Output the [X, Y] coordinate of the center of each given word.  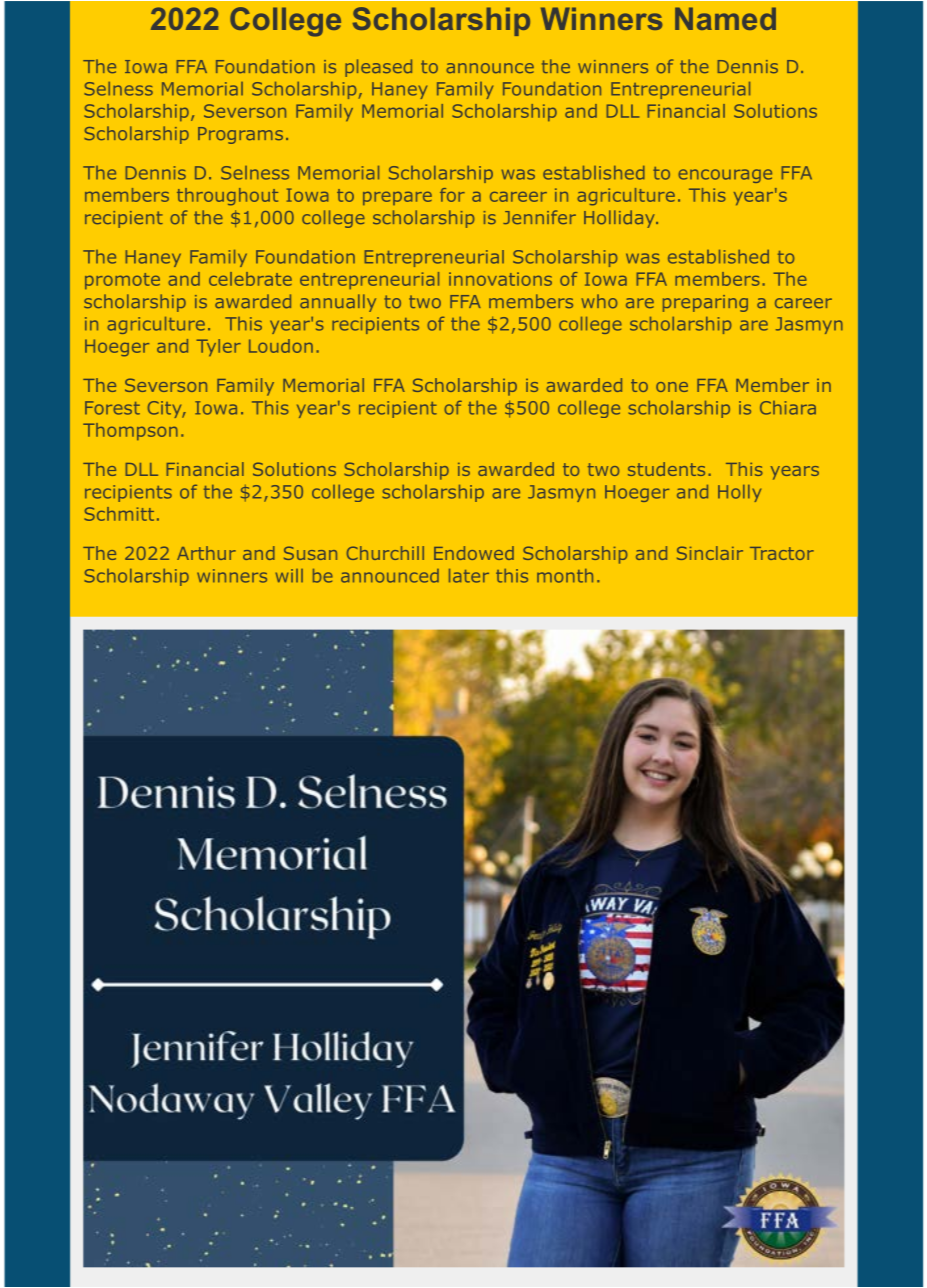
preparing [705, 303]
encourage [725, 176]
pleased [378, 68]
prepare [397, 198]
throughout [227, 197]
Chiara [788, 408]
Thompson [130, 431]
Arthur [206, 553]
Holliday [620, 219]
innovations [500, 279]
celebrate [250, 279]
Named [725, 18]
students [666, 469]
